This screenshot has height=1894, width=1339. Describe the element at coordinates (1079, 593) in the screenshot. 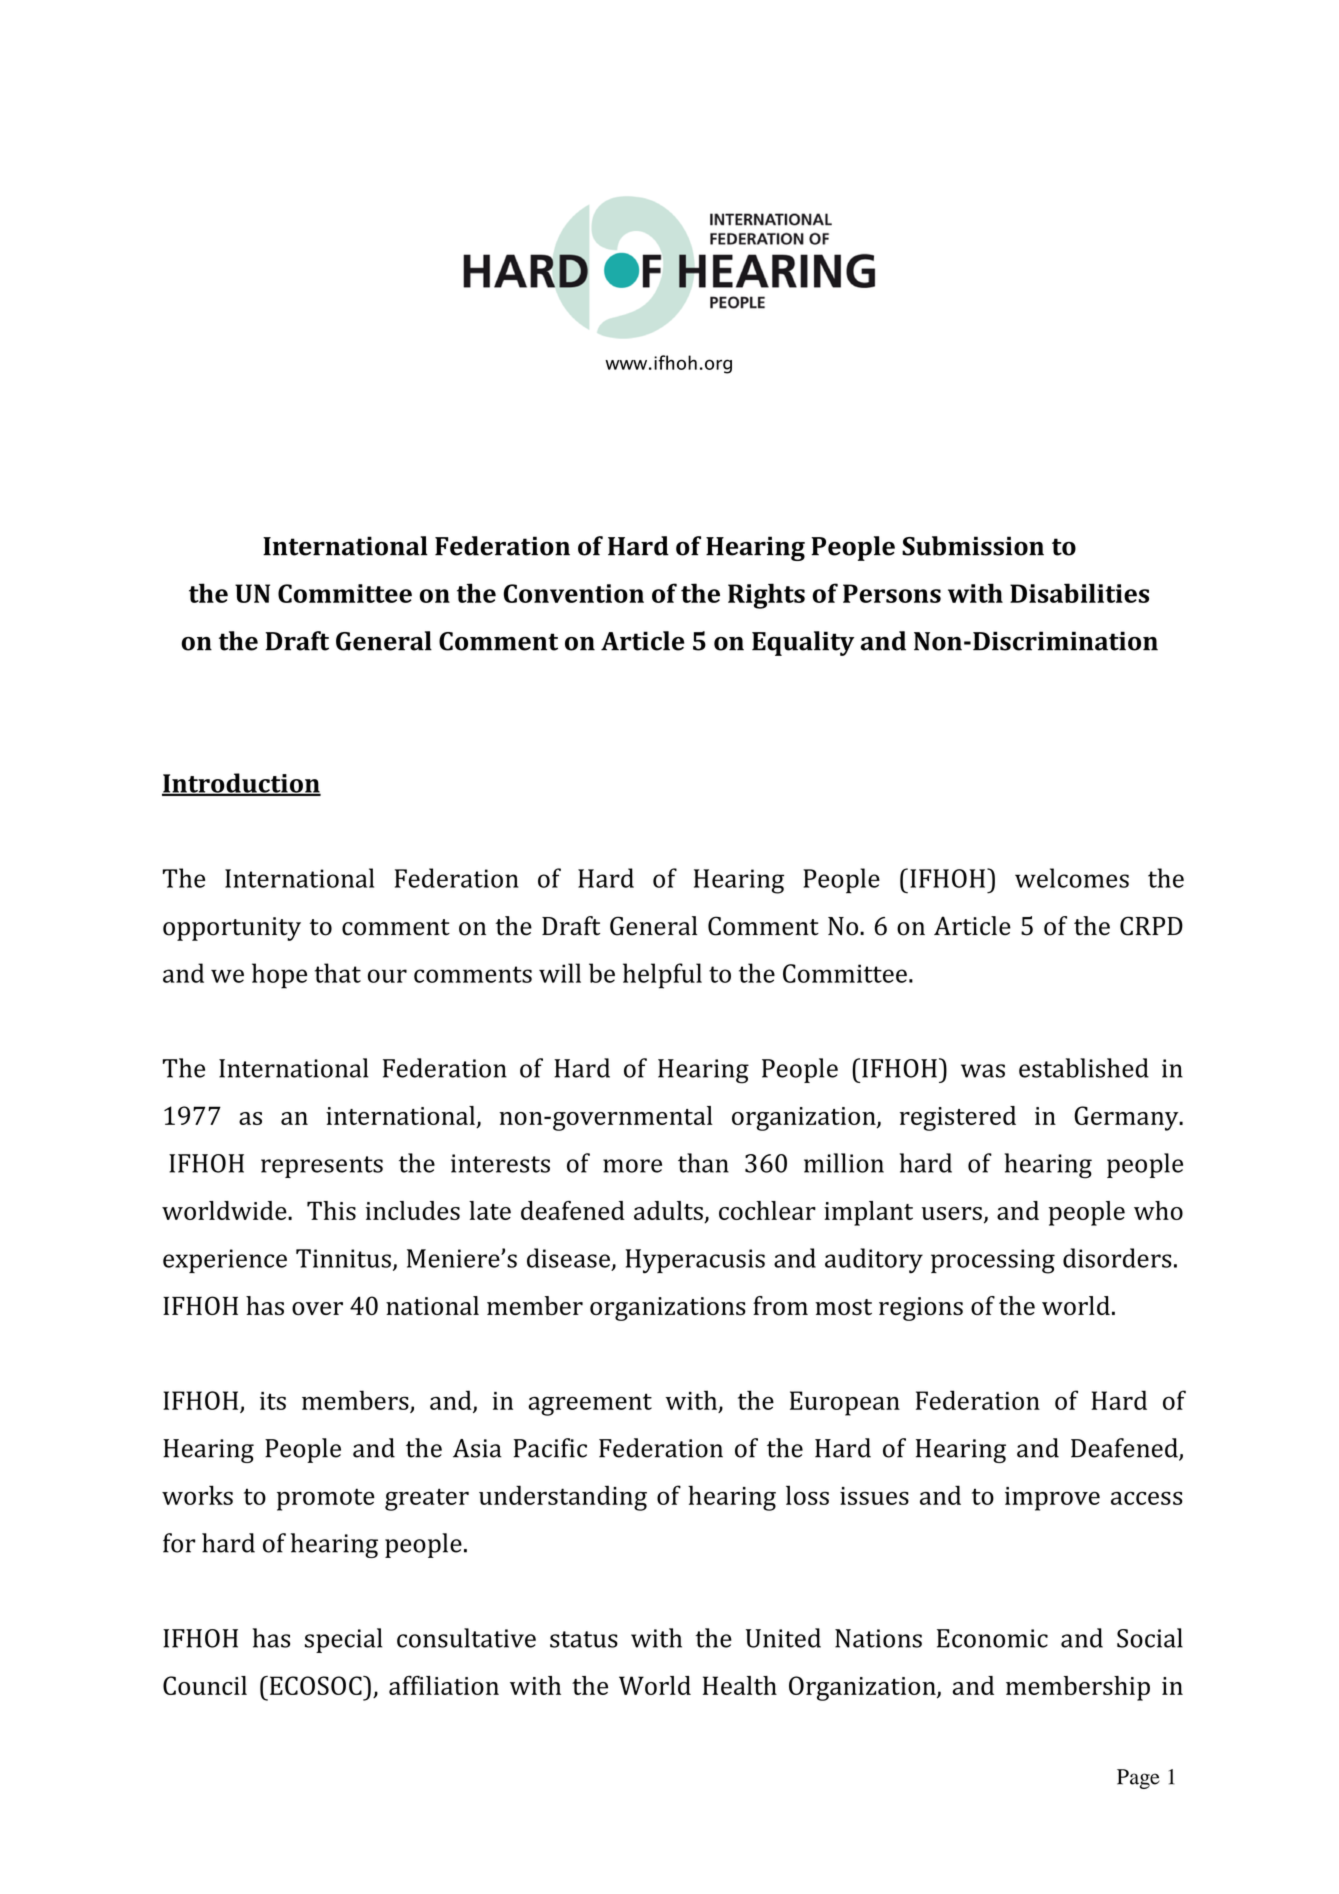

I see `Disabilities` at that location.
